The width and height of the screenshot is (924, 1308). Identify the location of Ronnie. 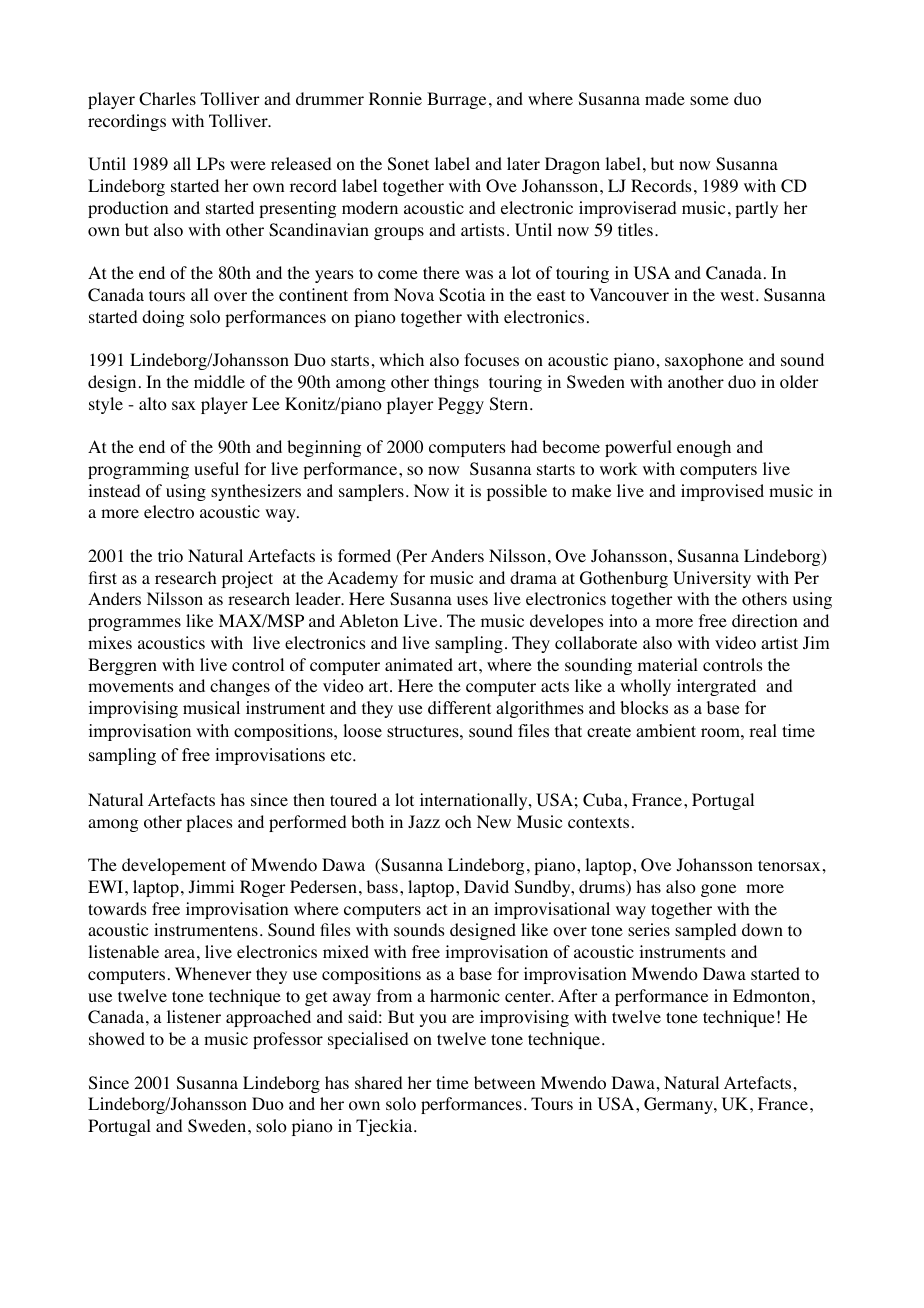
(395, 99).
